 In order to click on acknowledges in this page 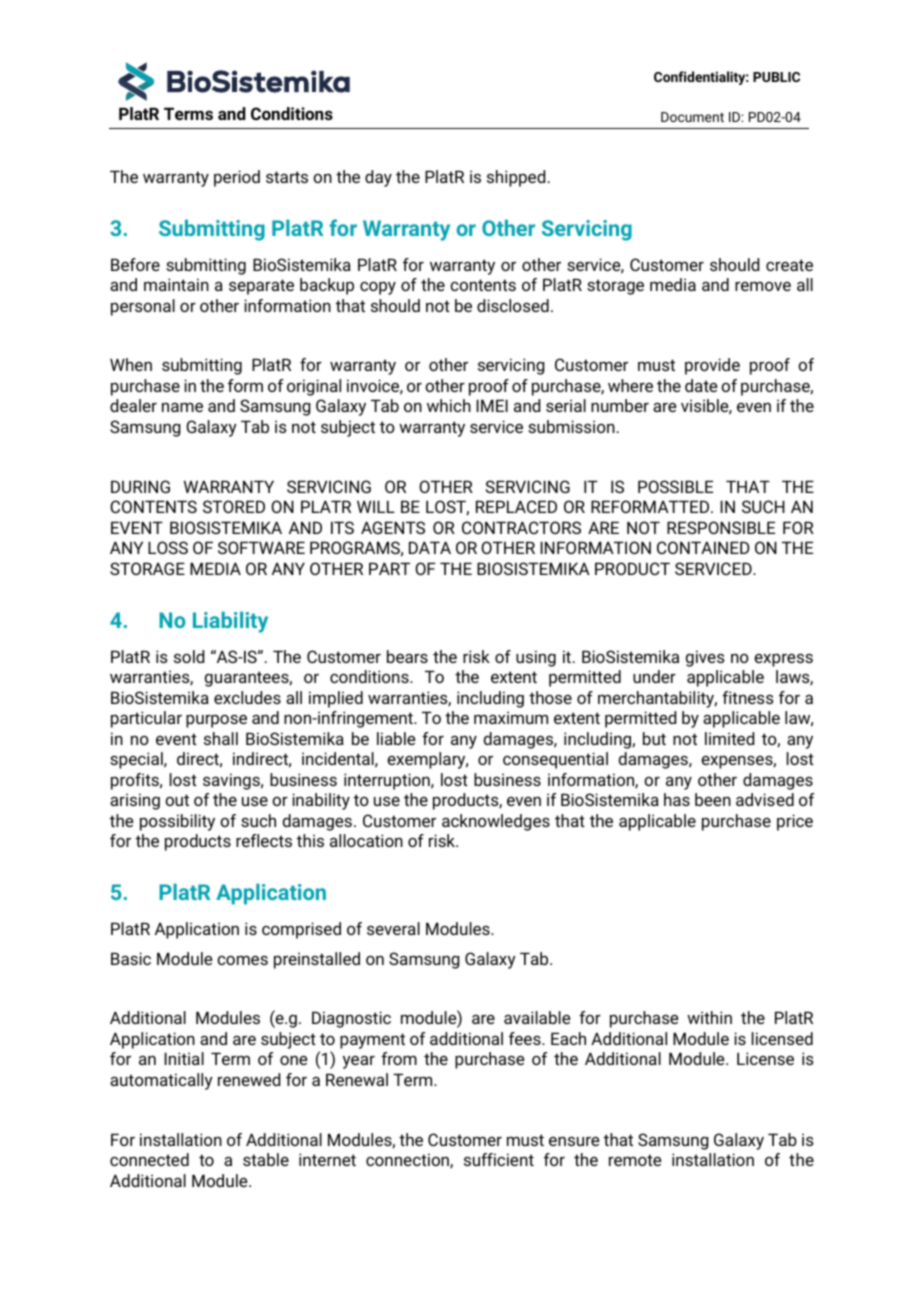, I will do `click(496, 822)`.
